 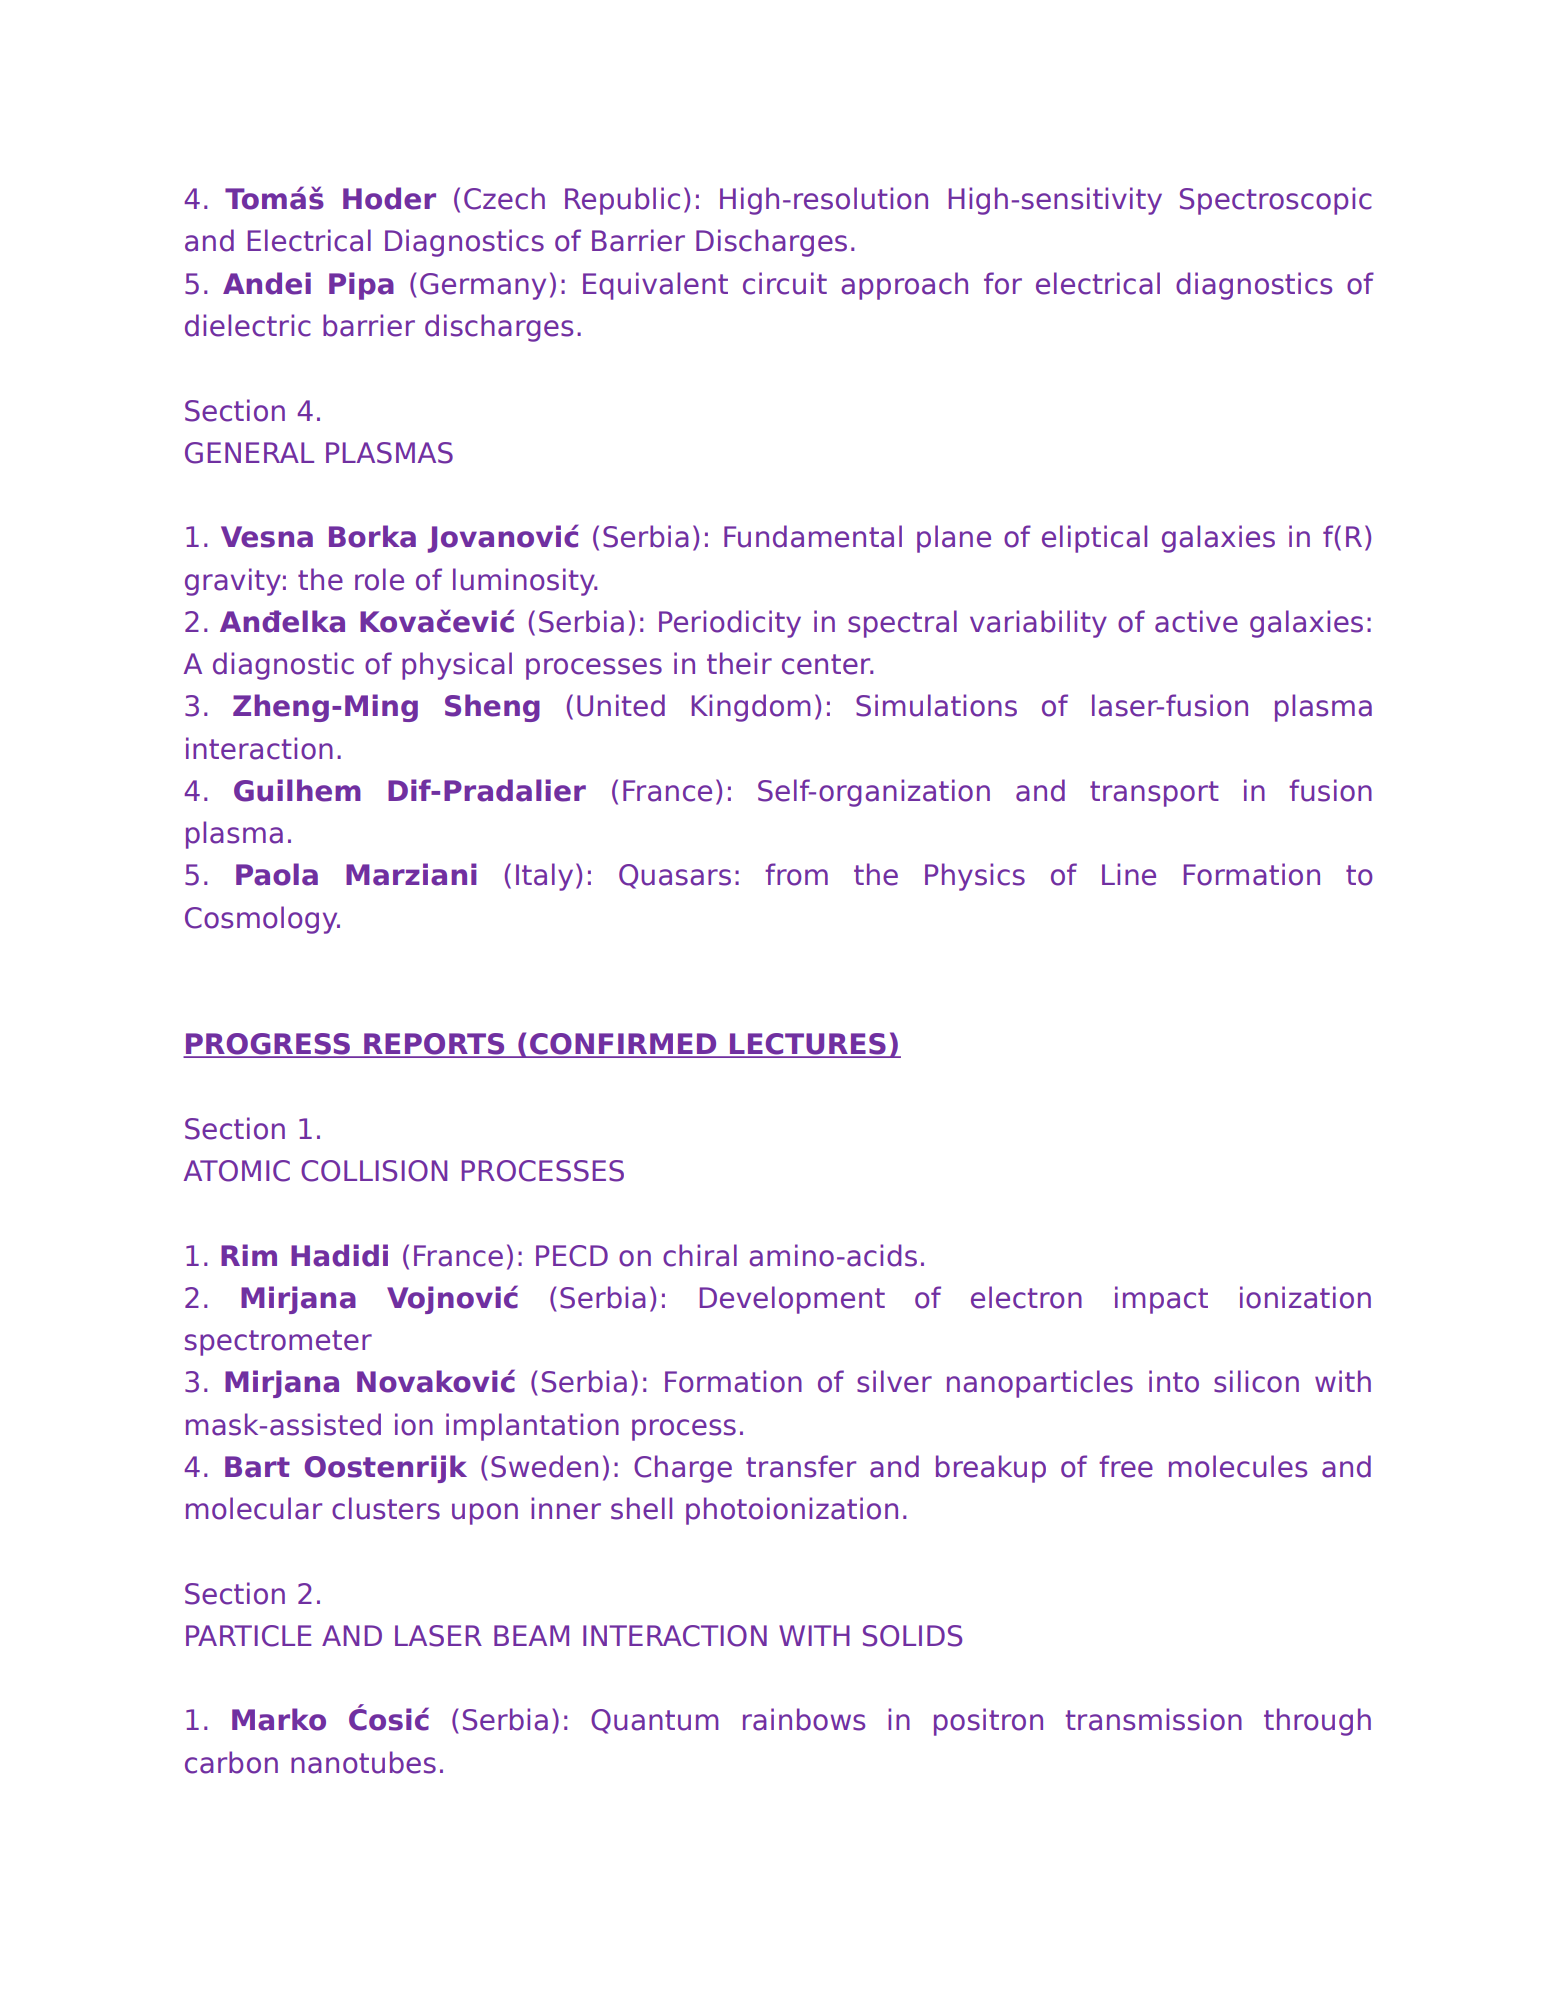 What do you see at coordinates (434, 1045) in the image?
I see `REPORTS` at bounding box center [434, 1045].
